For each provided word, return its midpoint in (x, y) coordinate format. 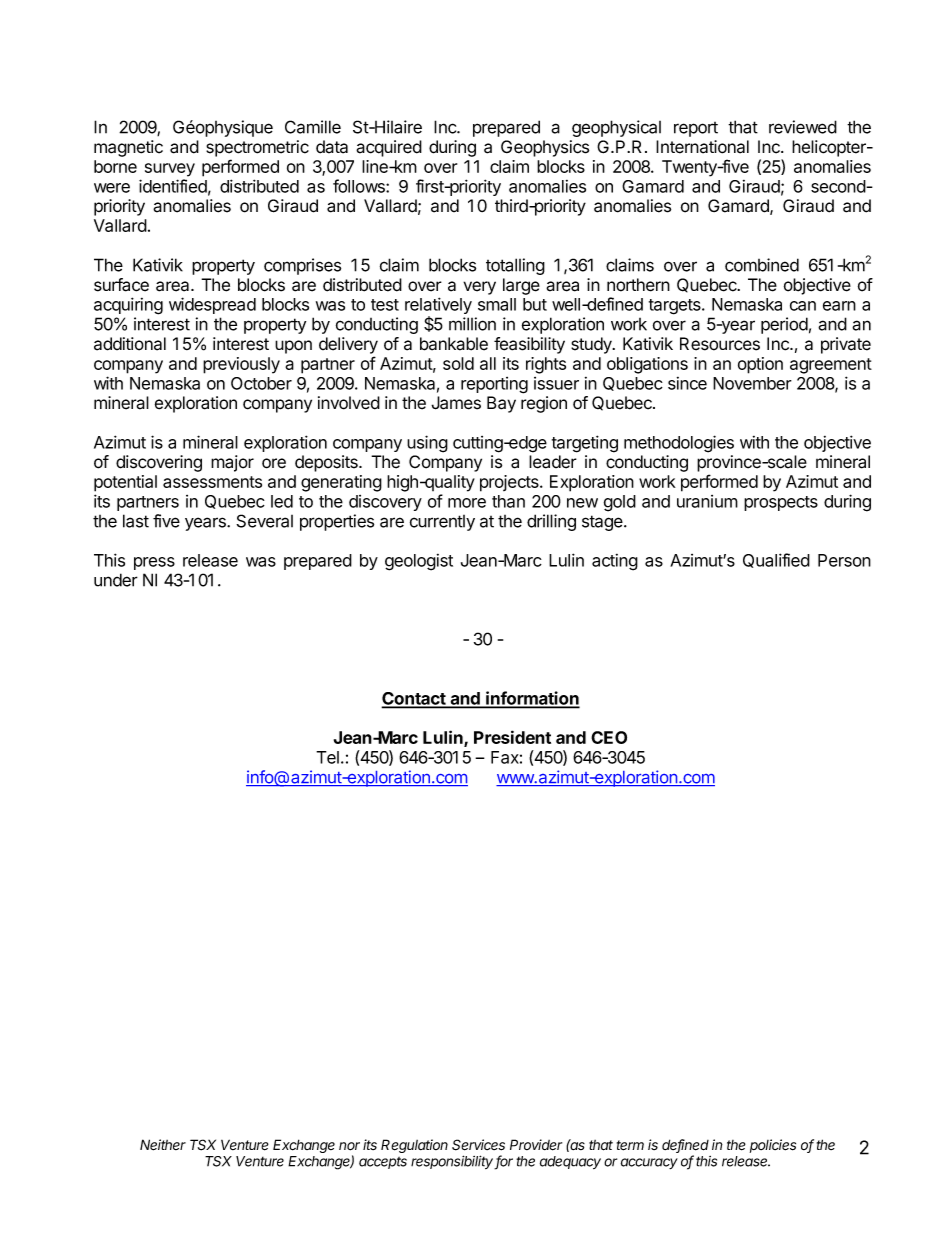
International (702, 147)
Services (478, 1145)
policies (773, 1146)
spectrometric (257, 148)
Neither (163, 1145)
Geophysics (545, 148)
